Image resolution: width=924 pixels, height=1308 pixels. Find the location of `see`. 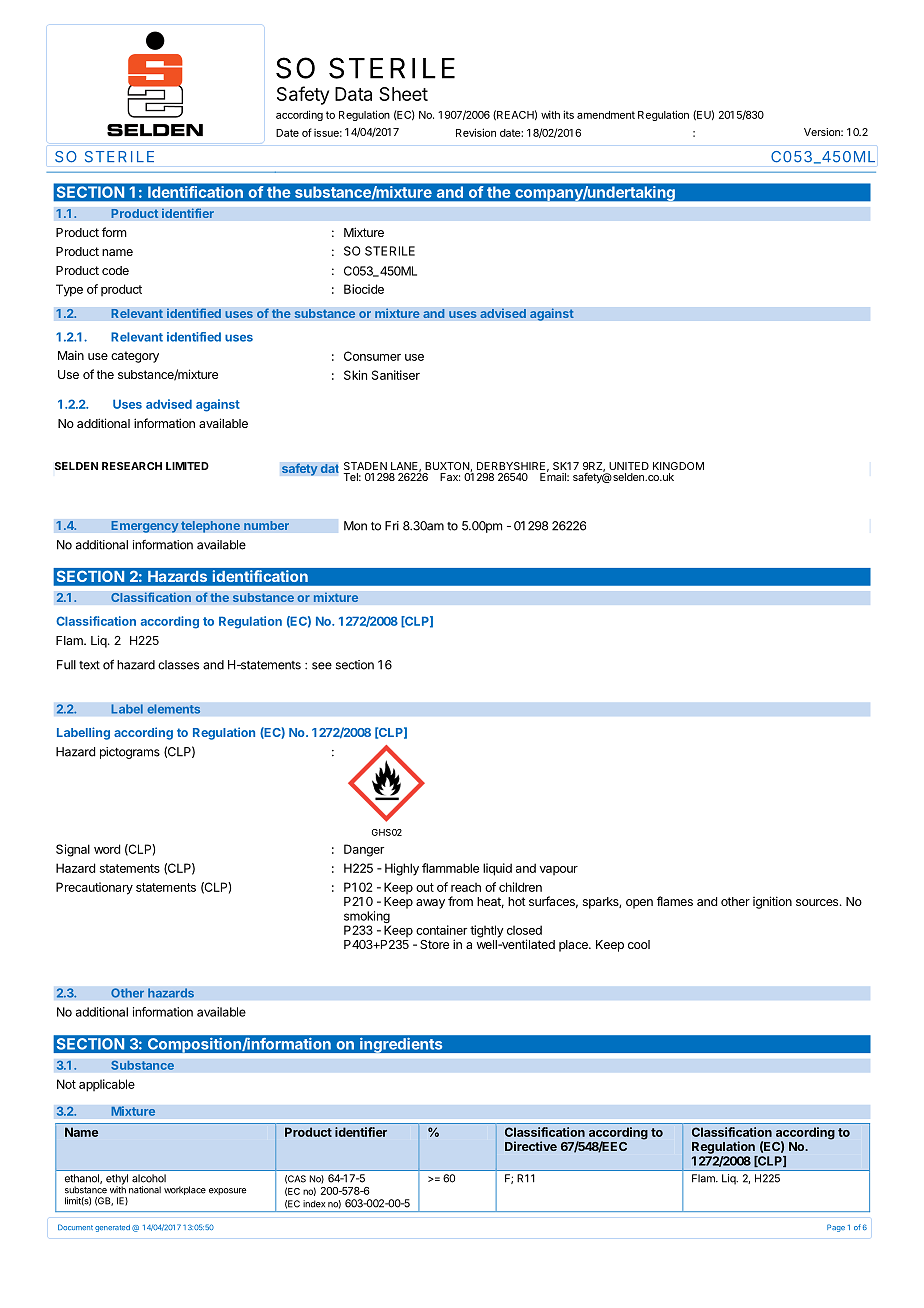

see is located at coordinates (322, 666).
